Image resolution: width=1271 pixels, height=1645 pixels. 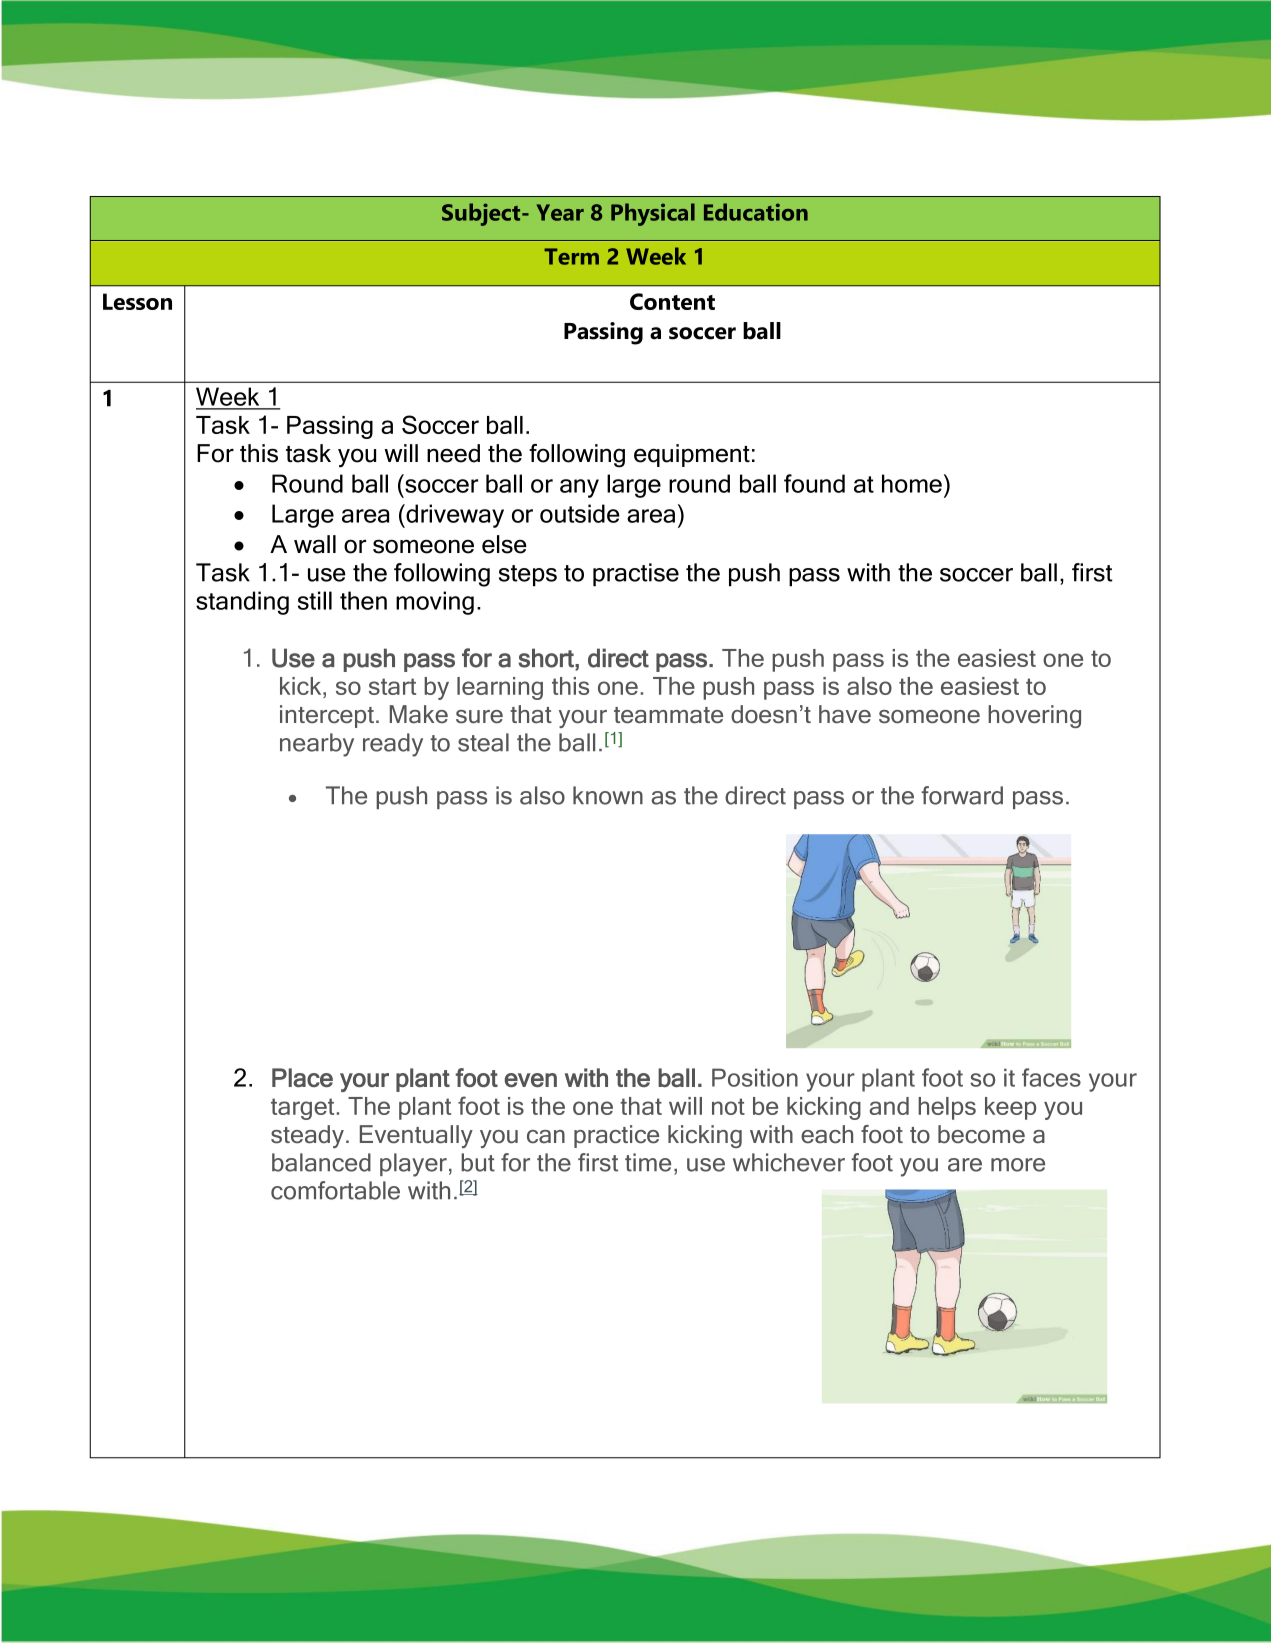 I want to click on home, so click(x=912, y=483).
